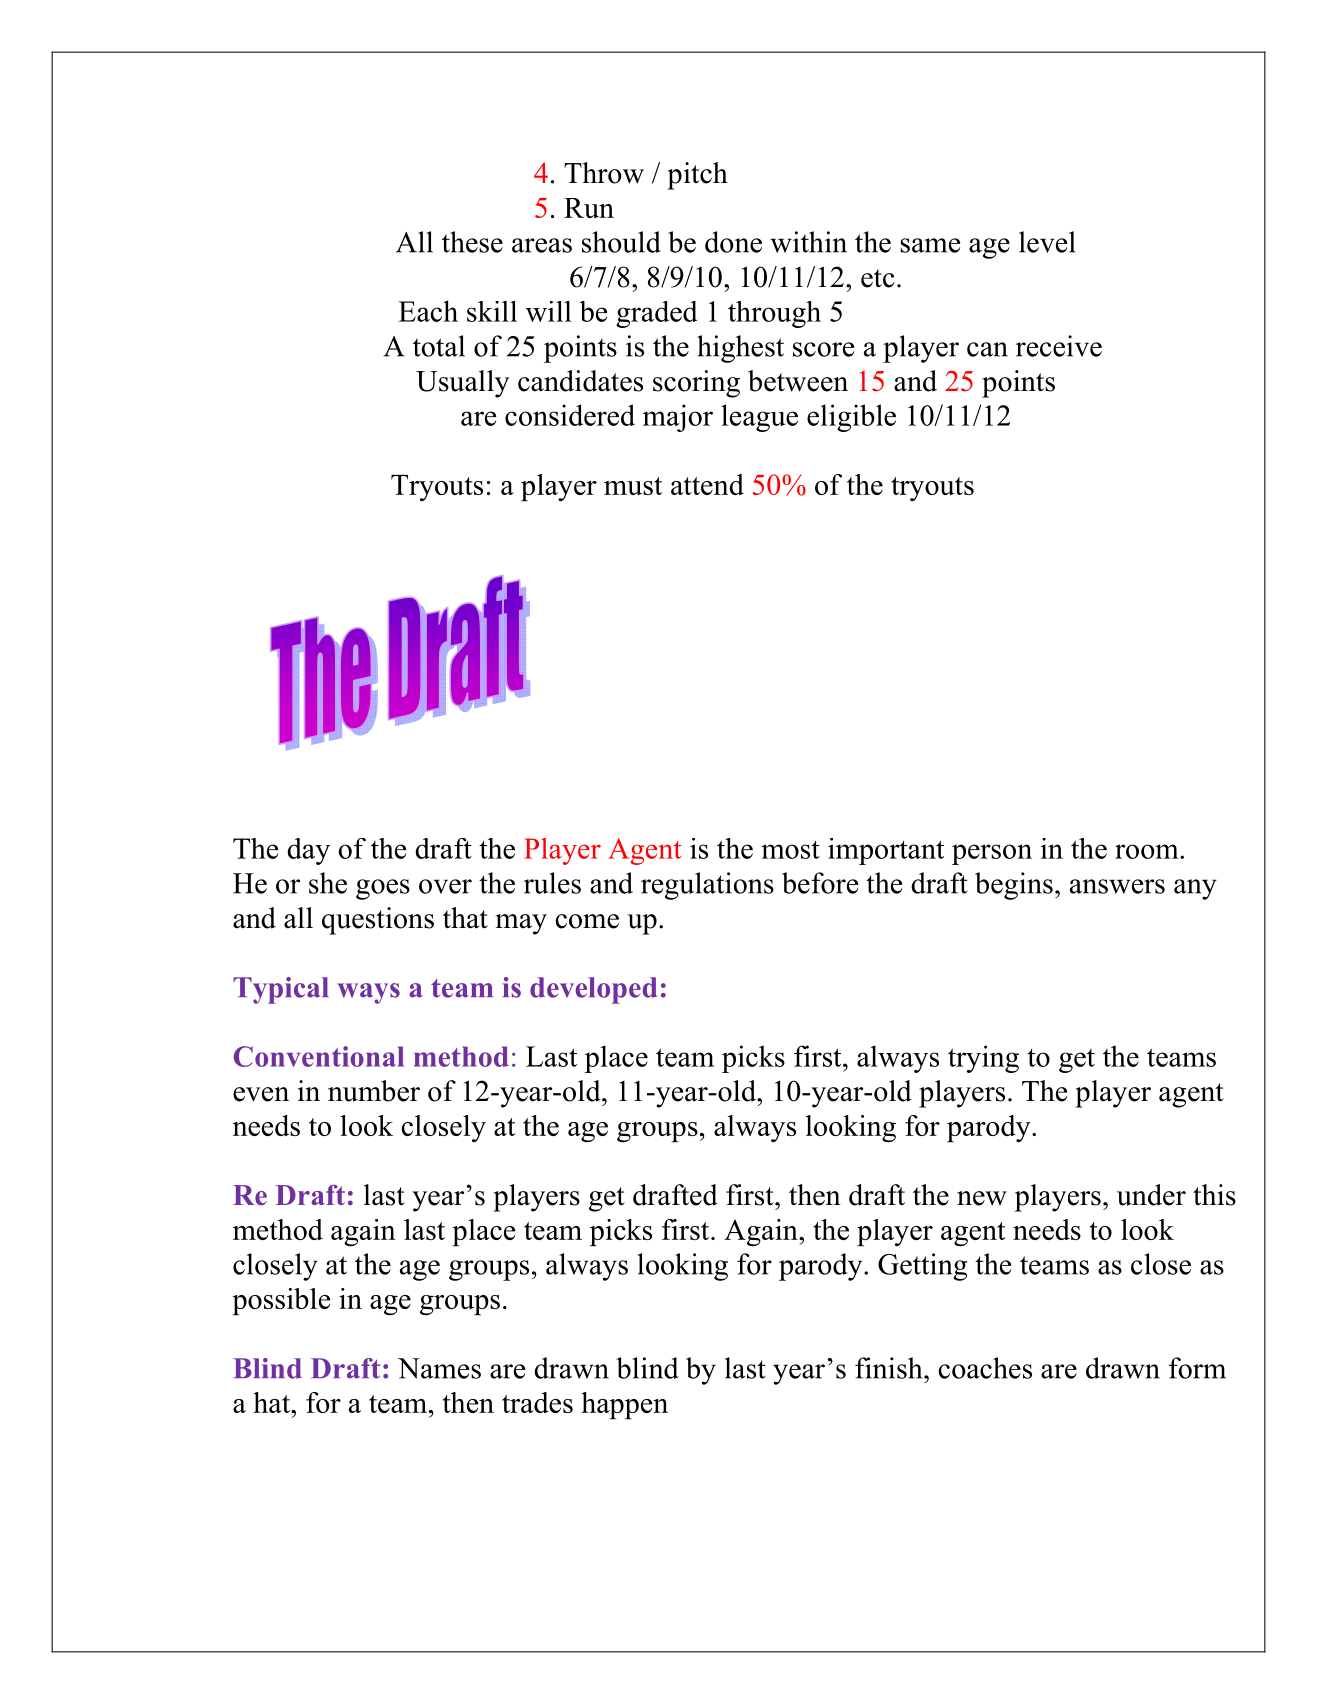 Image resolution: width=1317 pixels, height=1704 pixels. What do you see at coordinates (1148, 851) in the image?
I see `room` at bounding box center [1148, 851].
